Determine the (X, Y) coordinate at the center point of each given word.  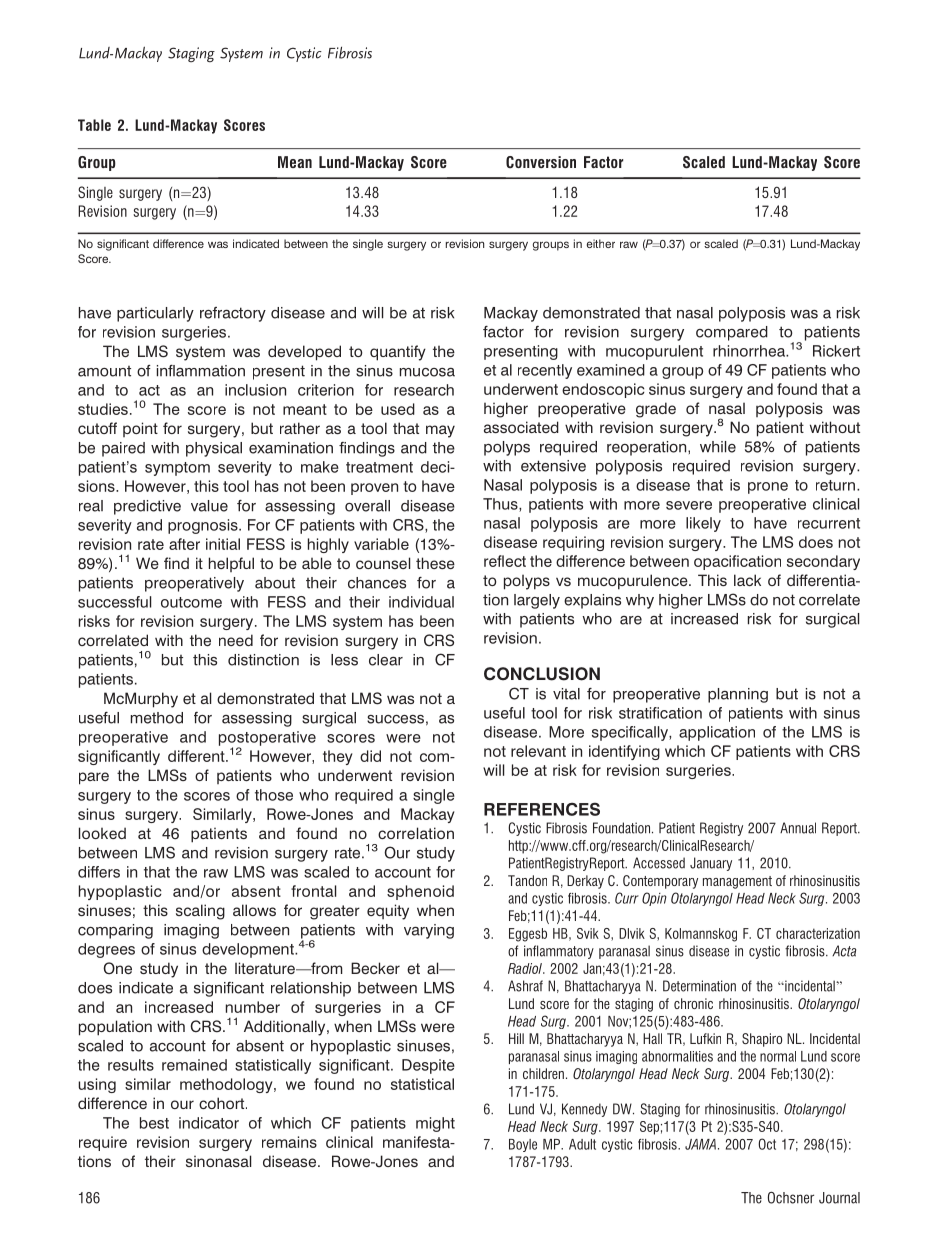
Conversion (541, 162)
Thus (501, 505)
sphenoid (420, 892)
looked (102, 833)
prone (768, 488)
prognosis (204, 526)
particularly (155, 314)
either (601, 243)
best (154, 1123)
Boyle (523, 1145)
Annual (798, 828)
